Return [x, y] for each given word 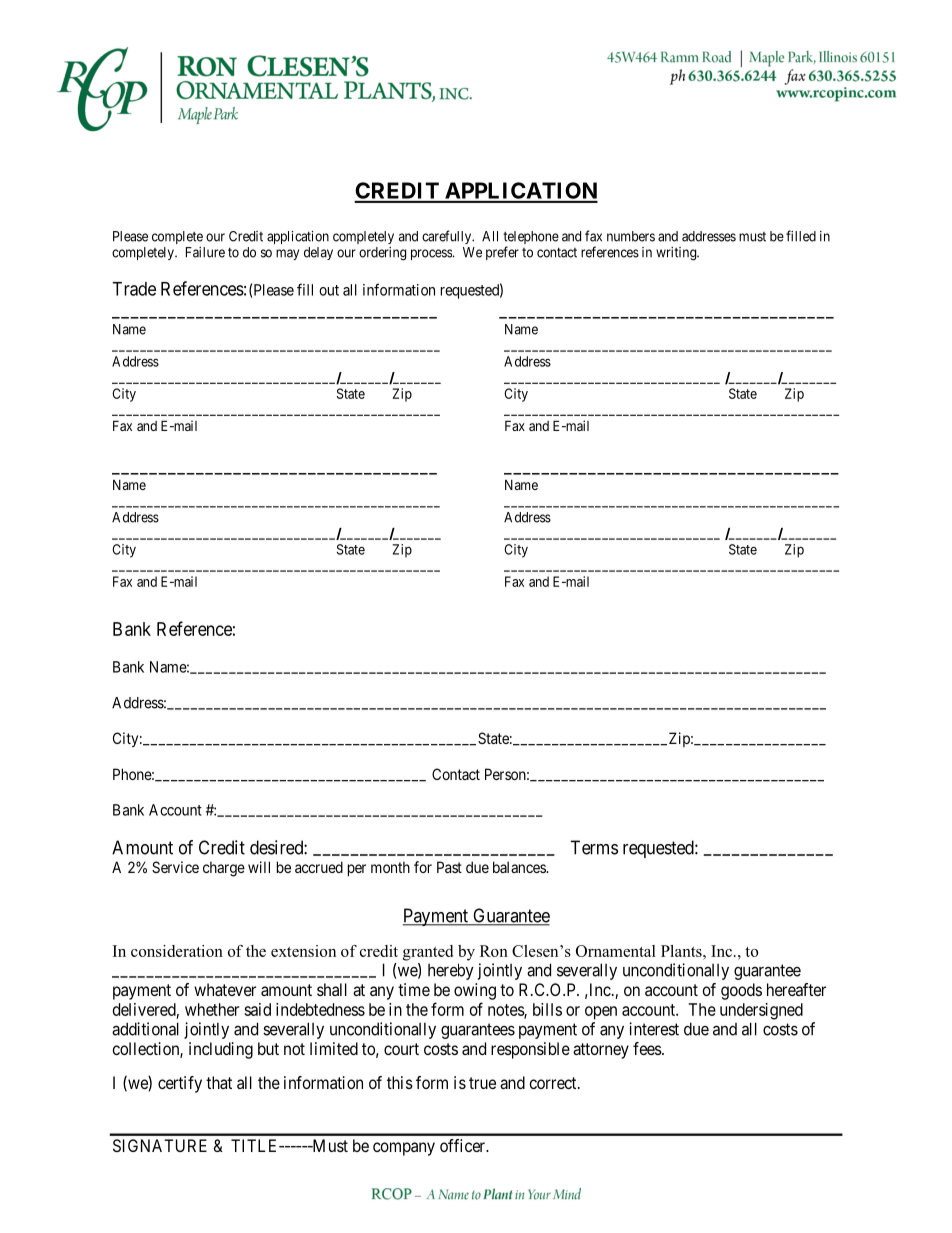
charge [224, 869]
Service [175, 867]
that [219, 1082]
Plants [682, 951]
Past [449, 867]
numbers [631, 236]
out [329, 290]
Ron [494, 951]
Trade [134, 289]
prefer [502, 253]
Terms [594, 847]
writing [677, 254]
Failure [205, 252]
